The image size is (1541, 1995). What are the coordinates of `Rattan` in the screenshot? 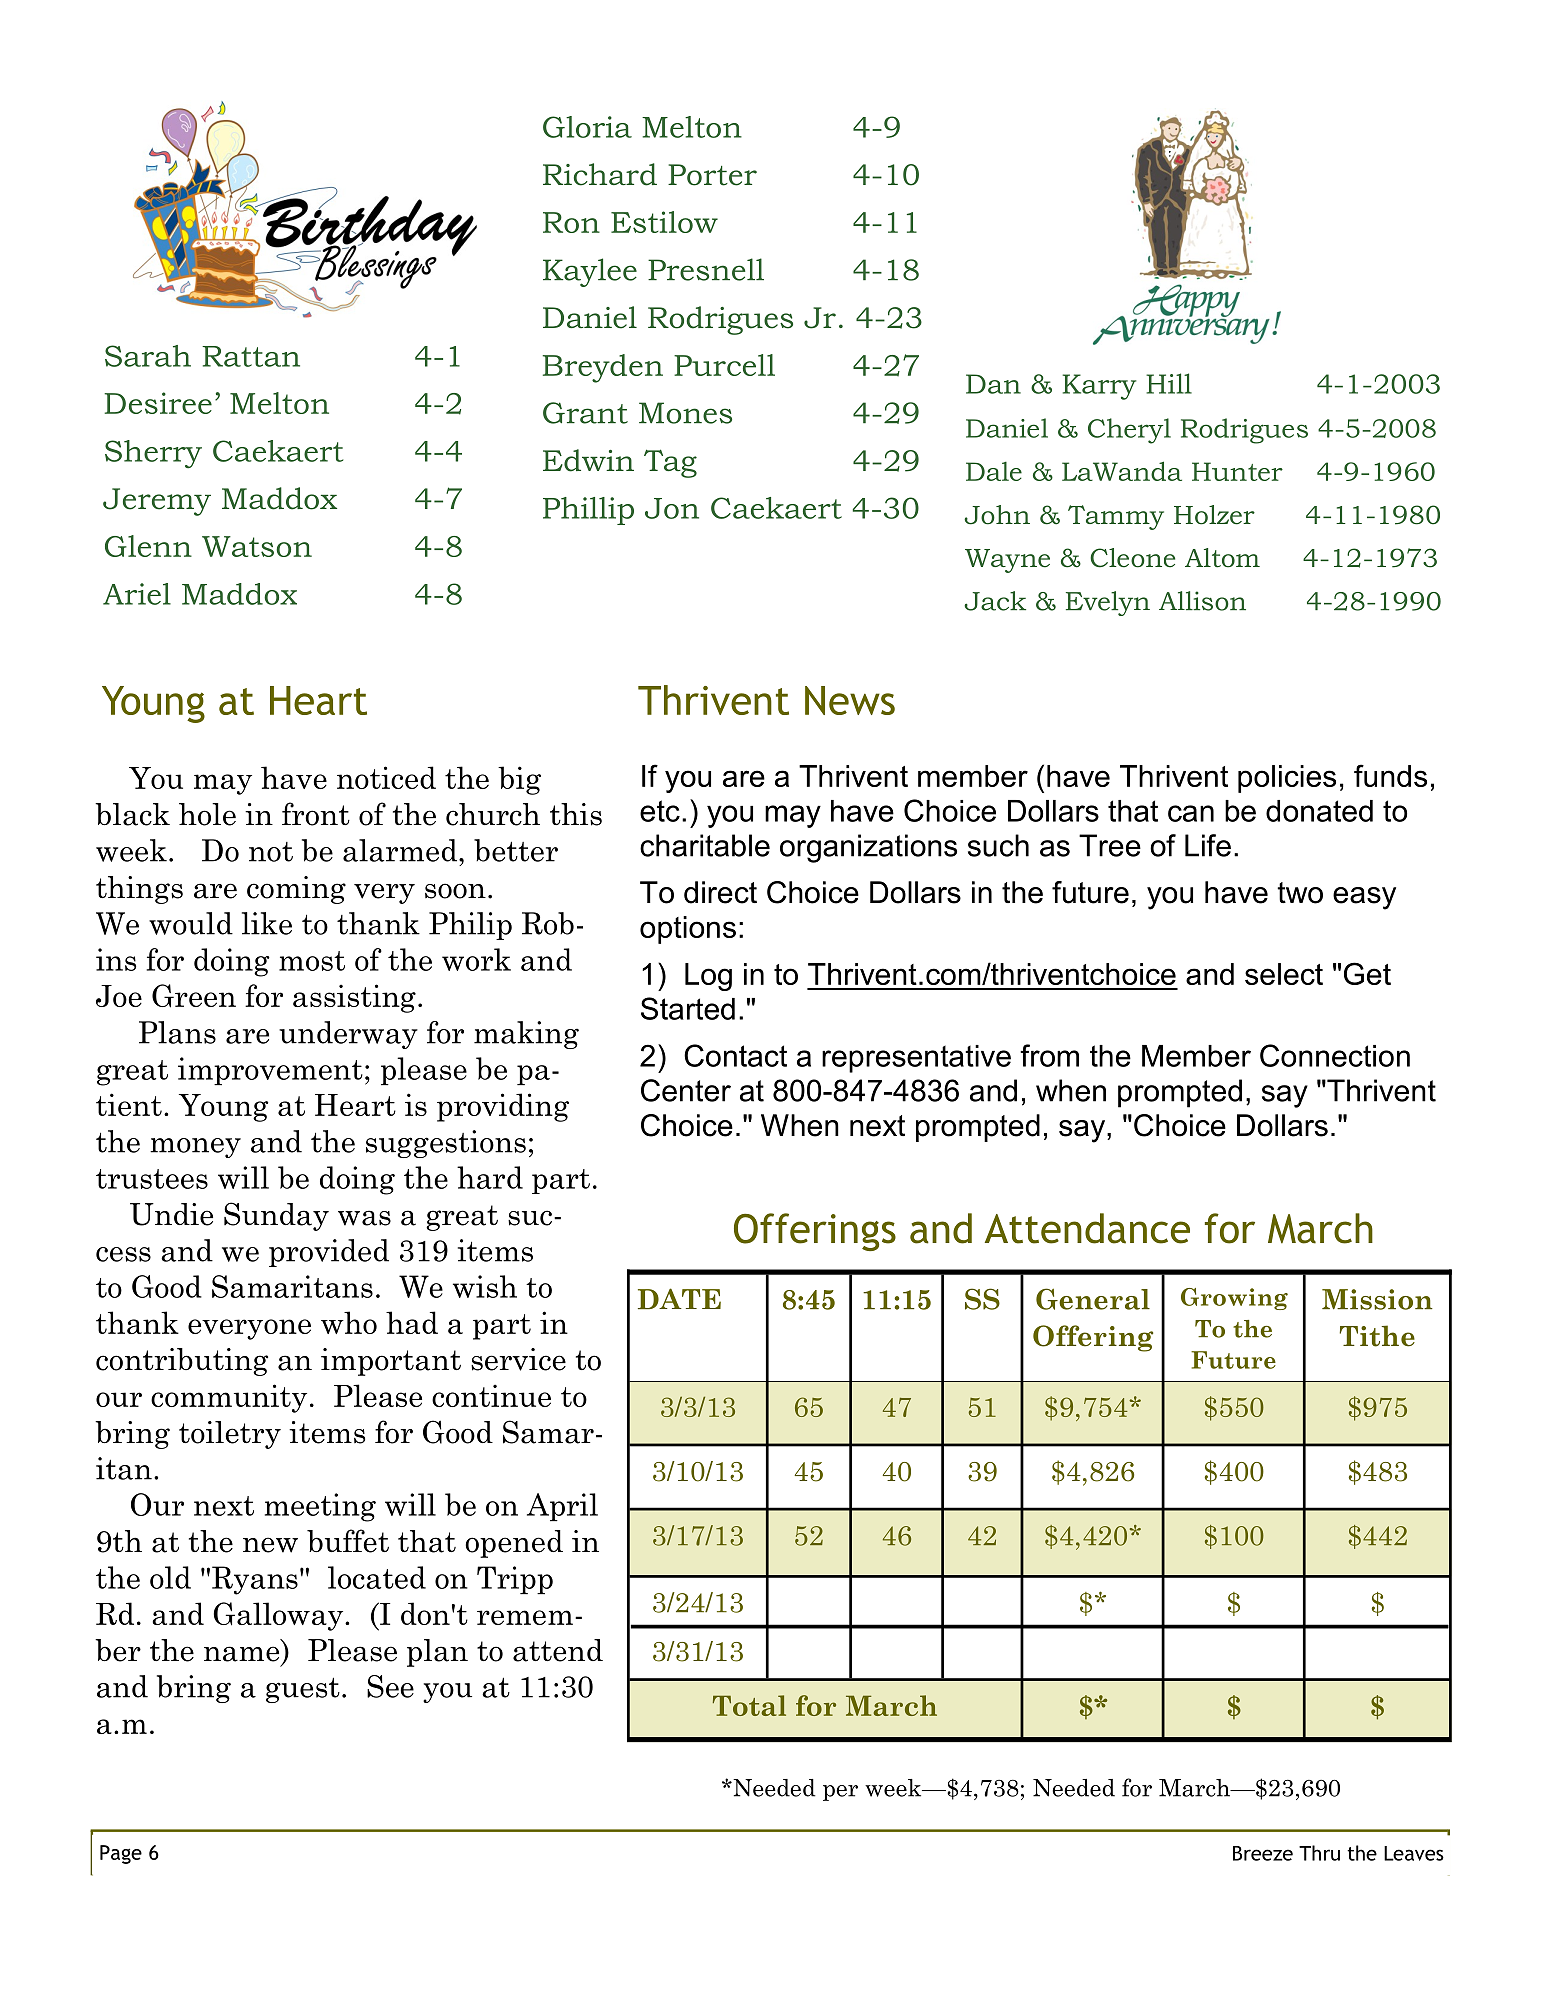 It's located at (251, 356).
